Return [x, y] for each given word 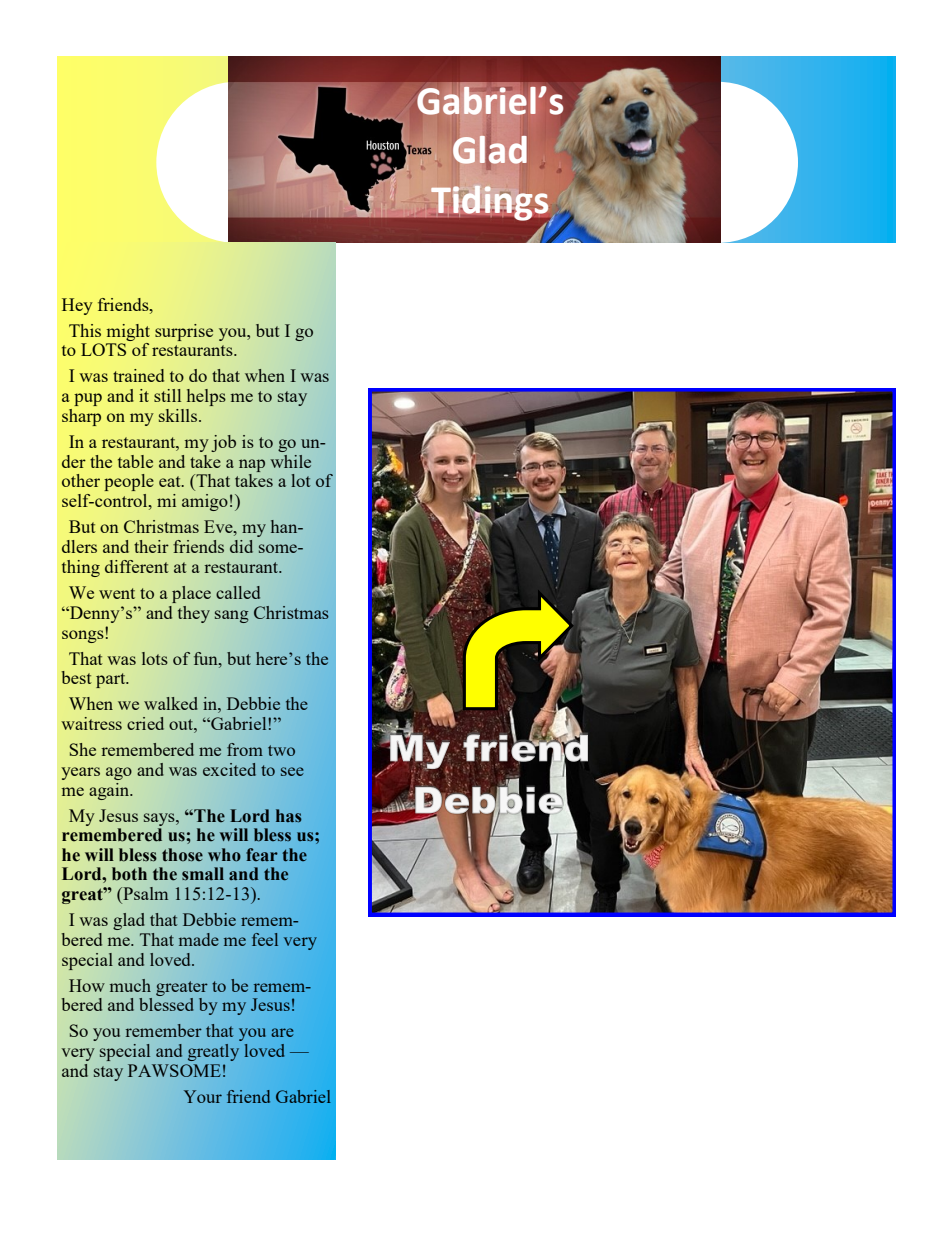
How [87, 985]
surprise [184, 332]
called [238, 592]
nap [252, 465]
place [191, 594]
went [117, 593]
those [182, 855]
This [85, 330]
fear [262, 854]
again [110, 791]
